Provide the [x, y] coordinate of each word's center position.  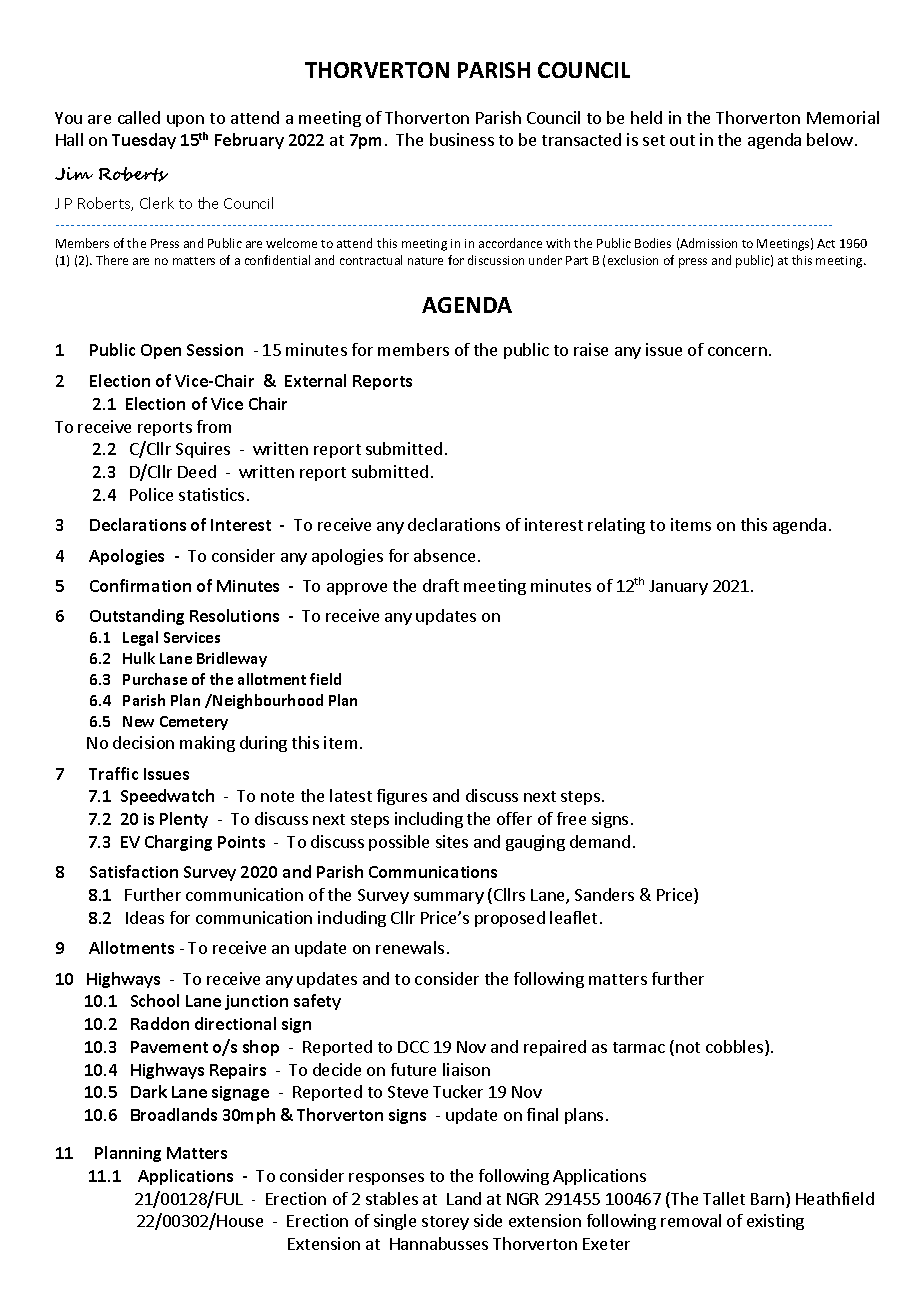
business [462, 139]
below [830, 139]
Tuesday [144, 141]
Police [151, 494]
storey [445, 1223]
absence [444, 555]
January [678, 587]
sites [452, 841]
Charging [178, 843]
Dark [149, 1091]
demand [600, 841]
